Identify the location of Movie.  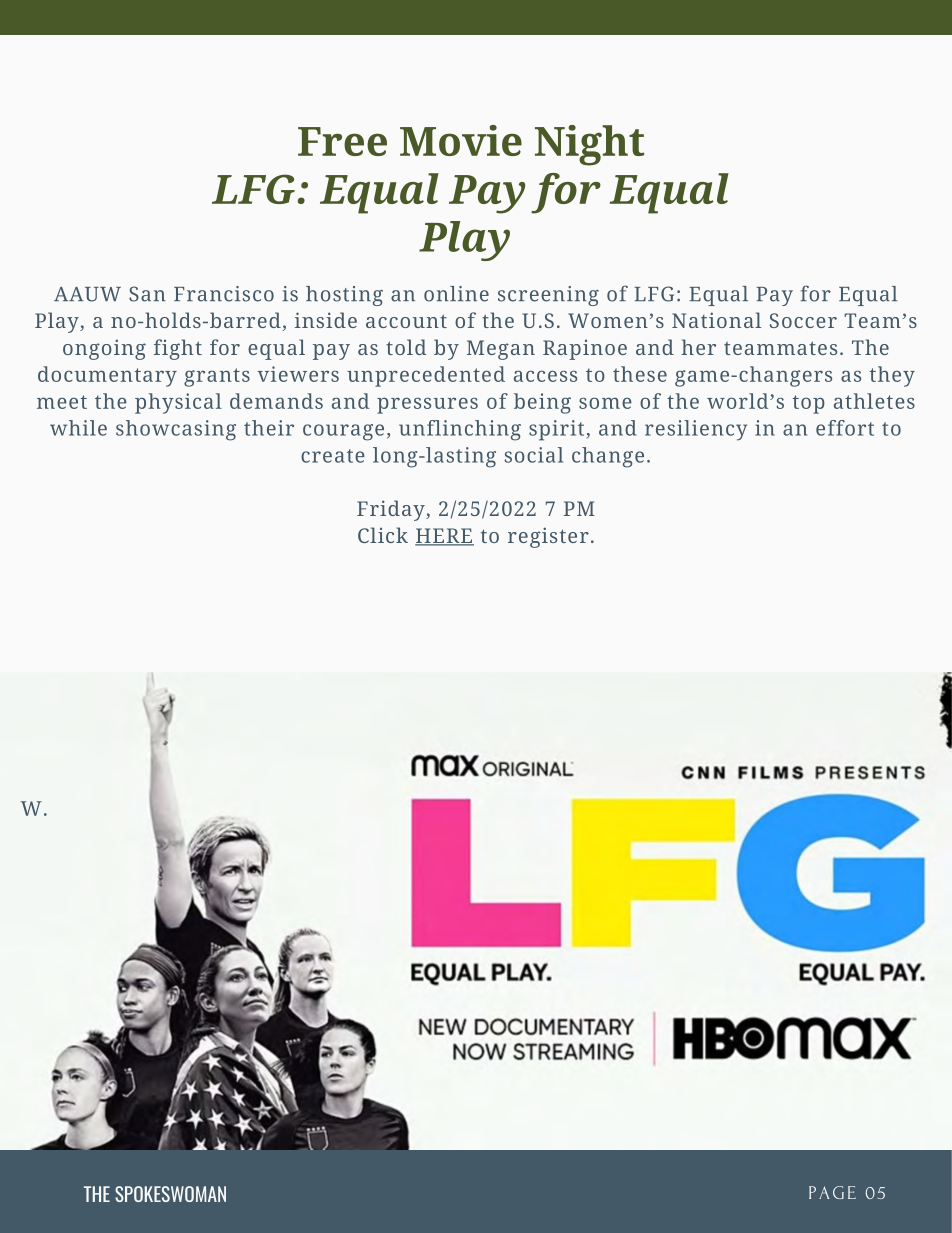
(461, 140).
